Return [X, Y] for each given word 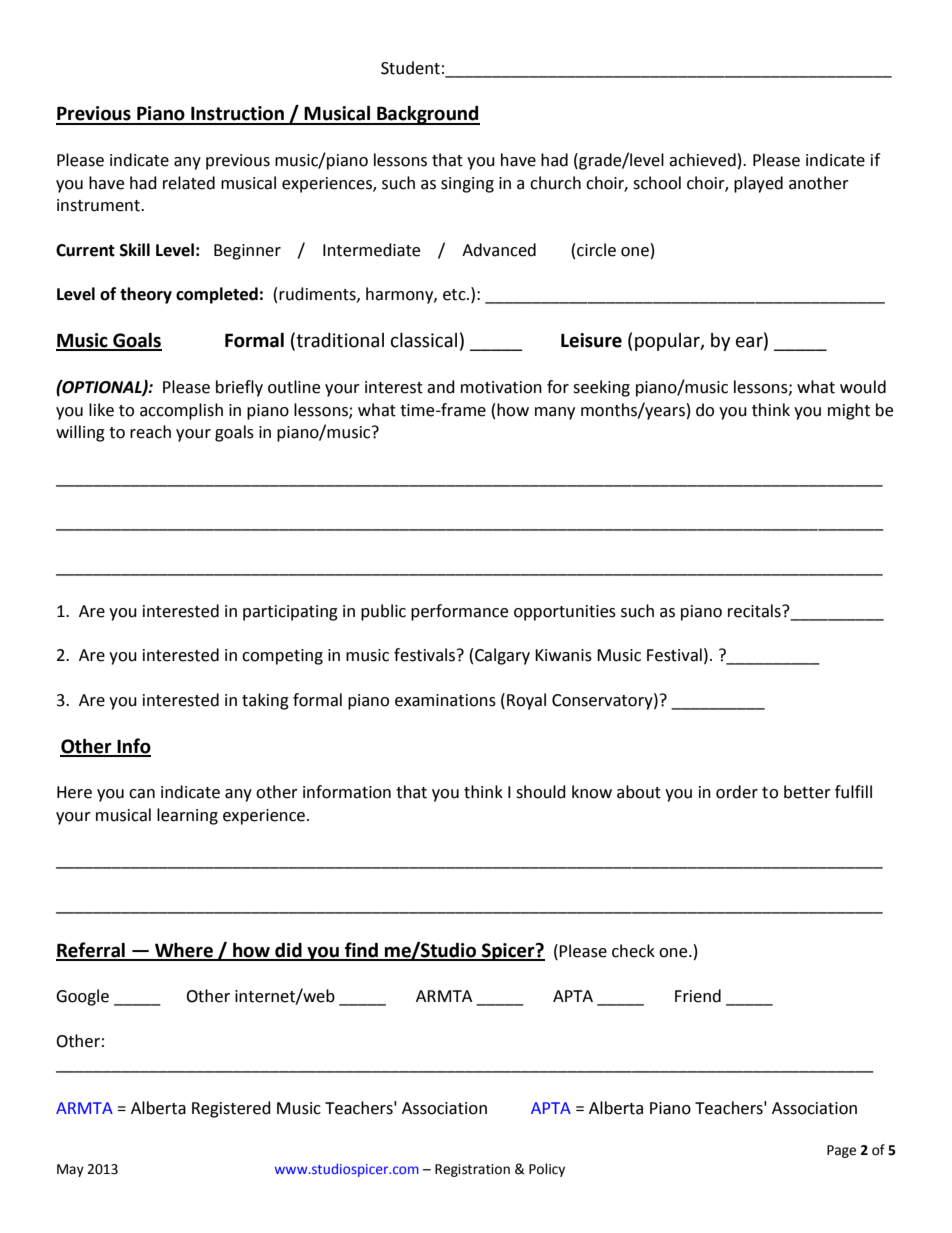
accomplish [181, 411]
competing [282, 657]
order [737, 792]
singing [467, 185]
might [849, 411]
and [441, 387]
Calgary [502, 656]
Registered [231, 1109]
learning [187, 816]
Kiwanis [563, 655]
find [361, 951]
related [189, 183]
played [758, 184]
